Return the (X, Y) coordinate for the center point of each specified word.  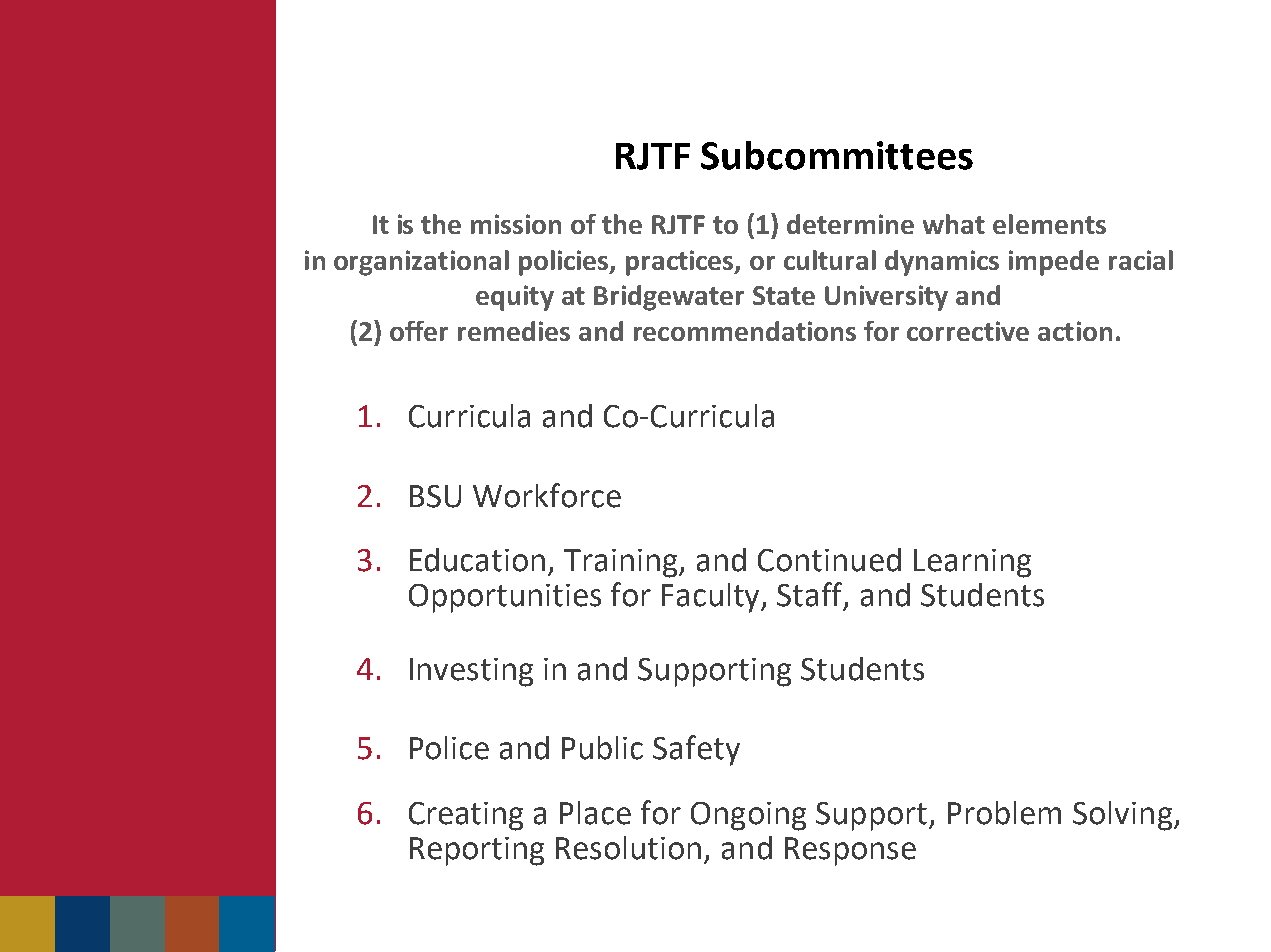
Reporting (477, 851)
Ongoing (748, 816)
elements (1049, 224)
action (1075, 331)
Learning (972, 563)
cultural (830, 260)
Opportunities (505, 598)
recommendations (745, 331)
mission (516, 224)
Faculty (712, 598)
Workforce (547, 495)
